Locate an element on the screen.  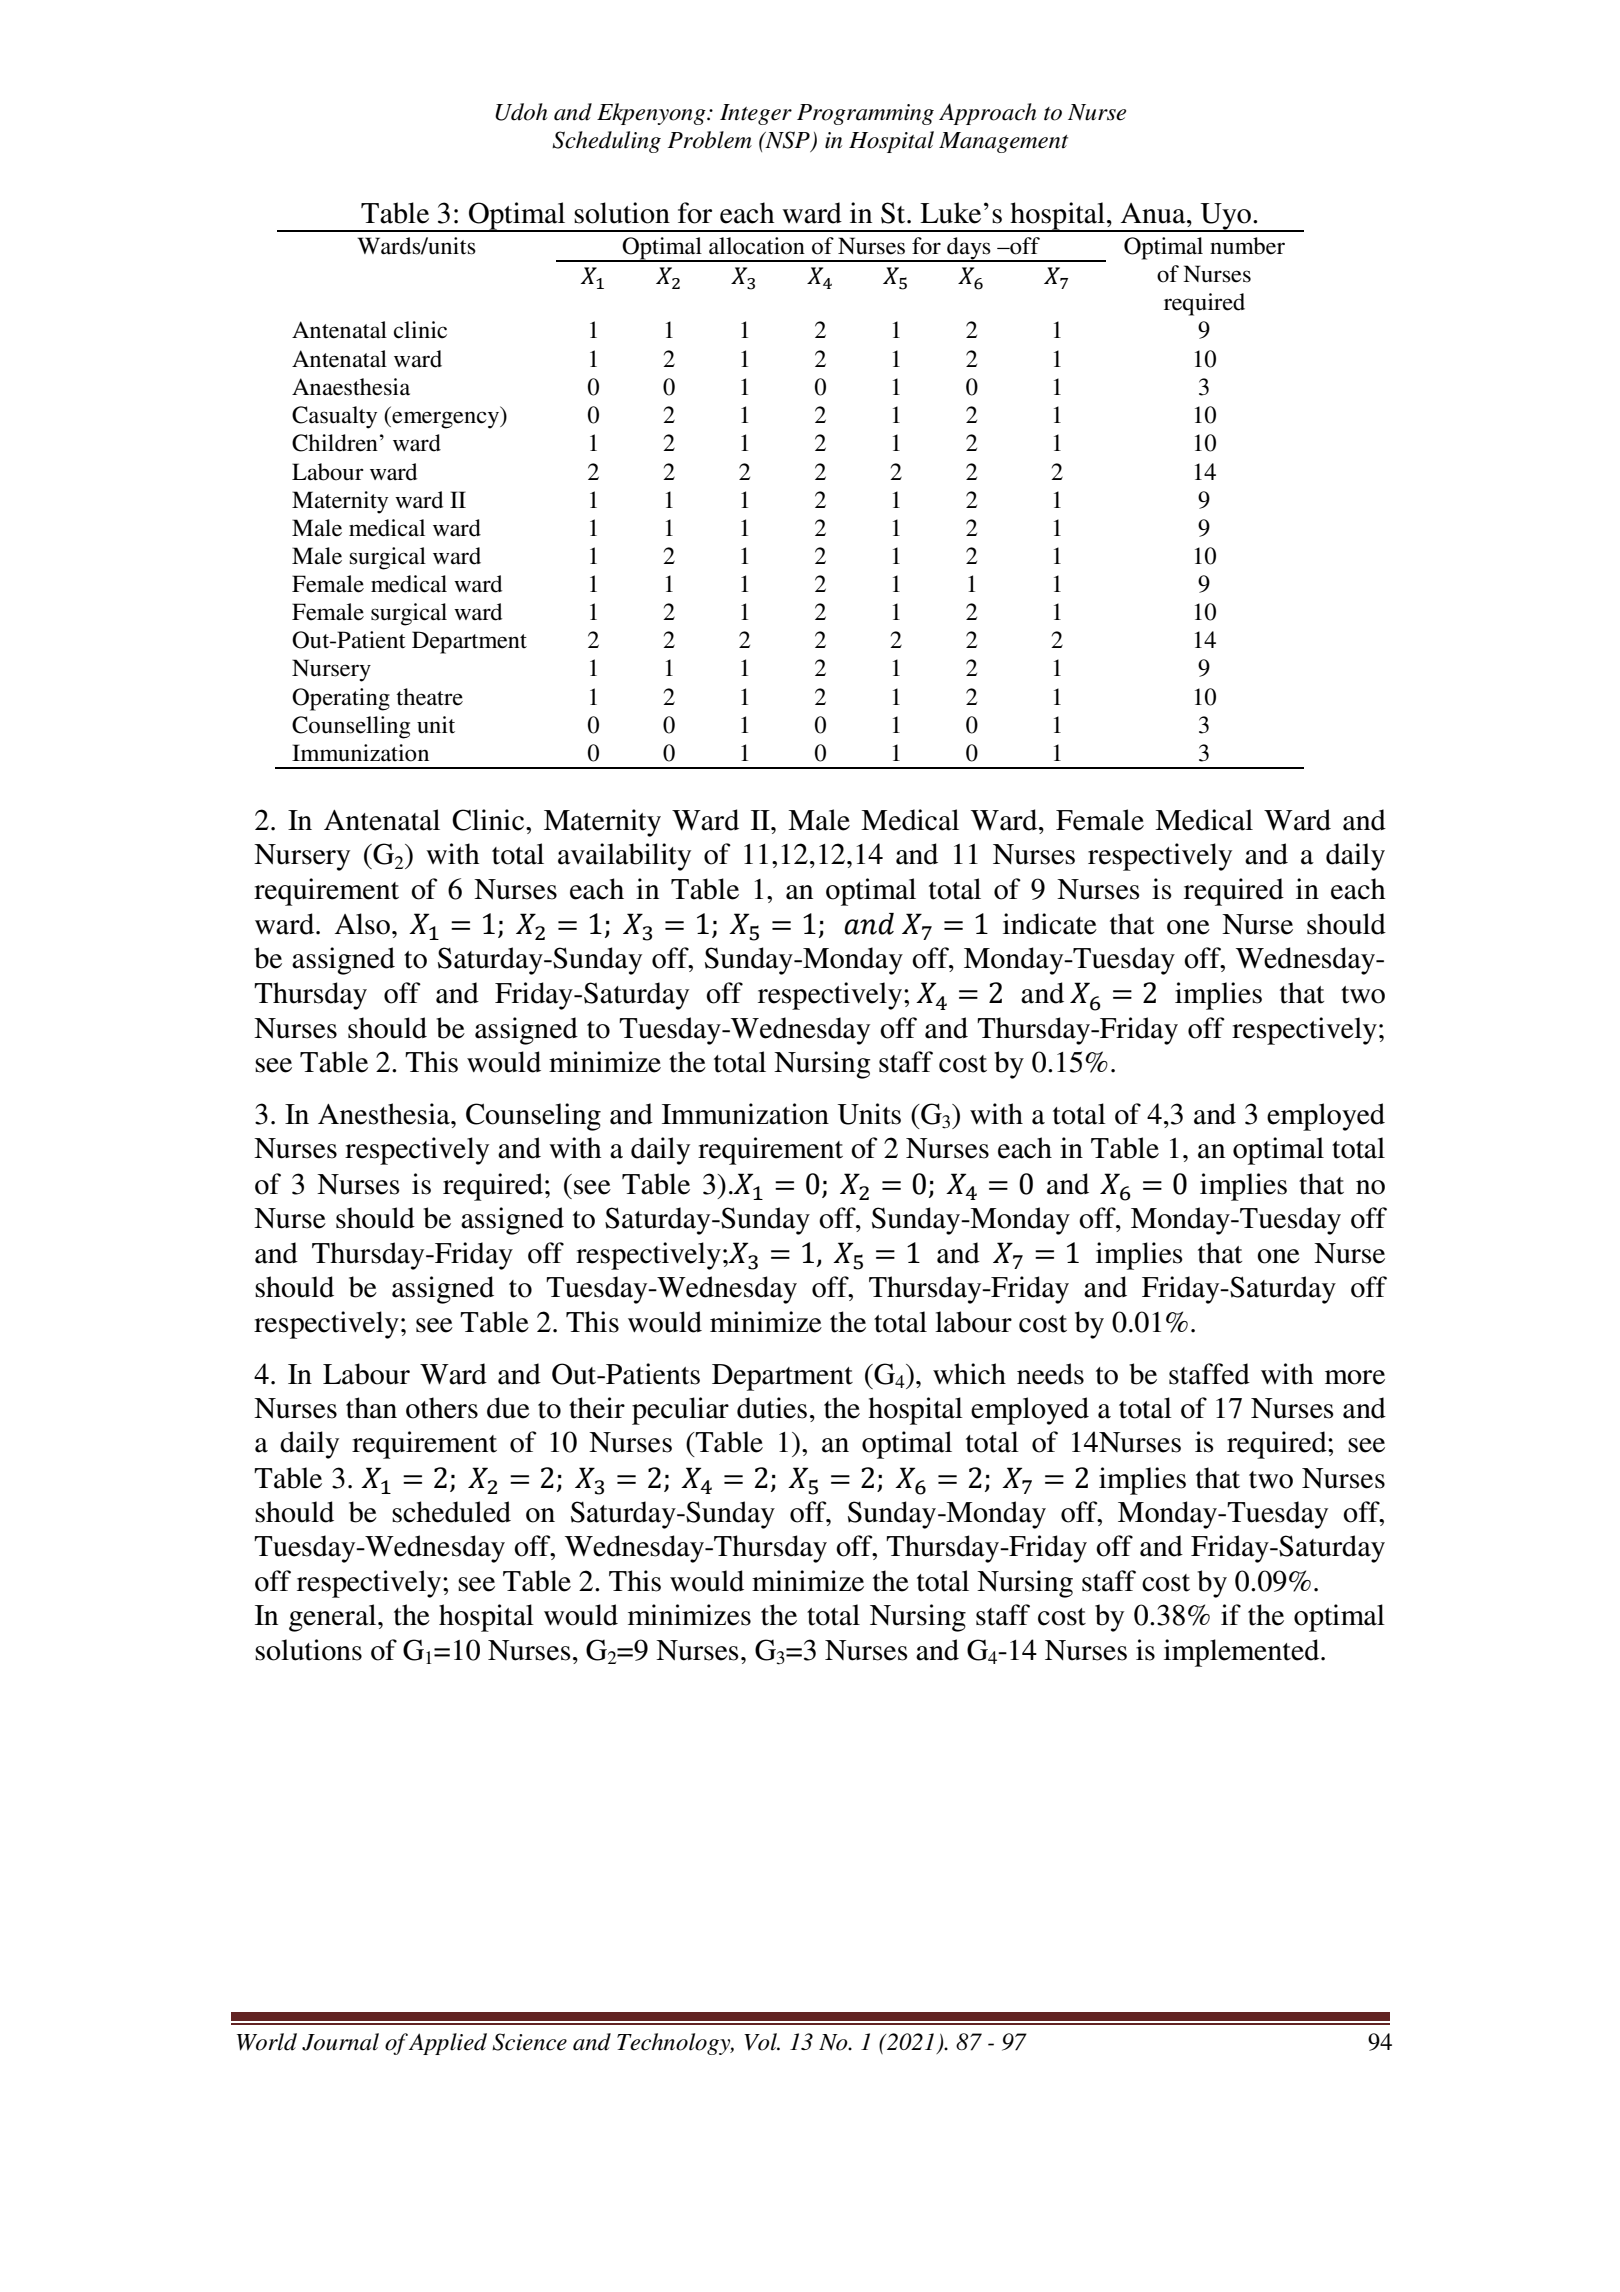
needs is located at coordinates (1050, 1374).
